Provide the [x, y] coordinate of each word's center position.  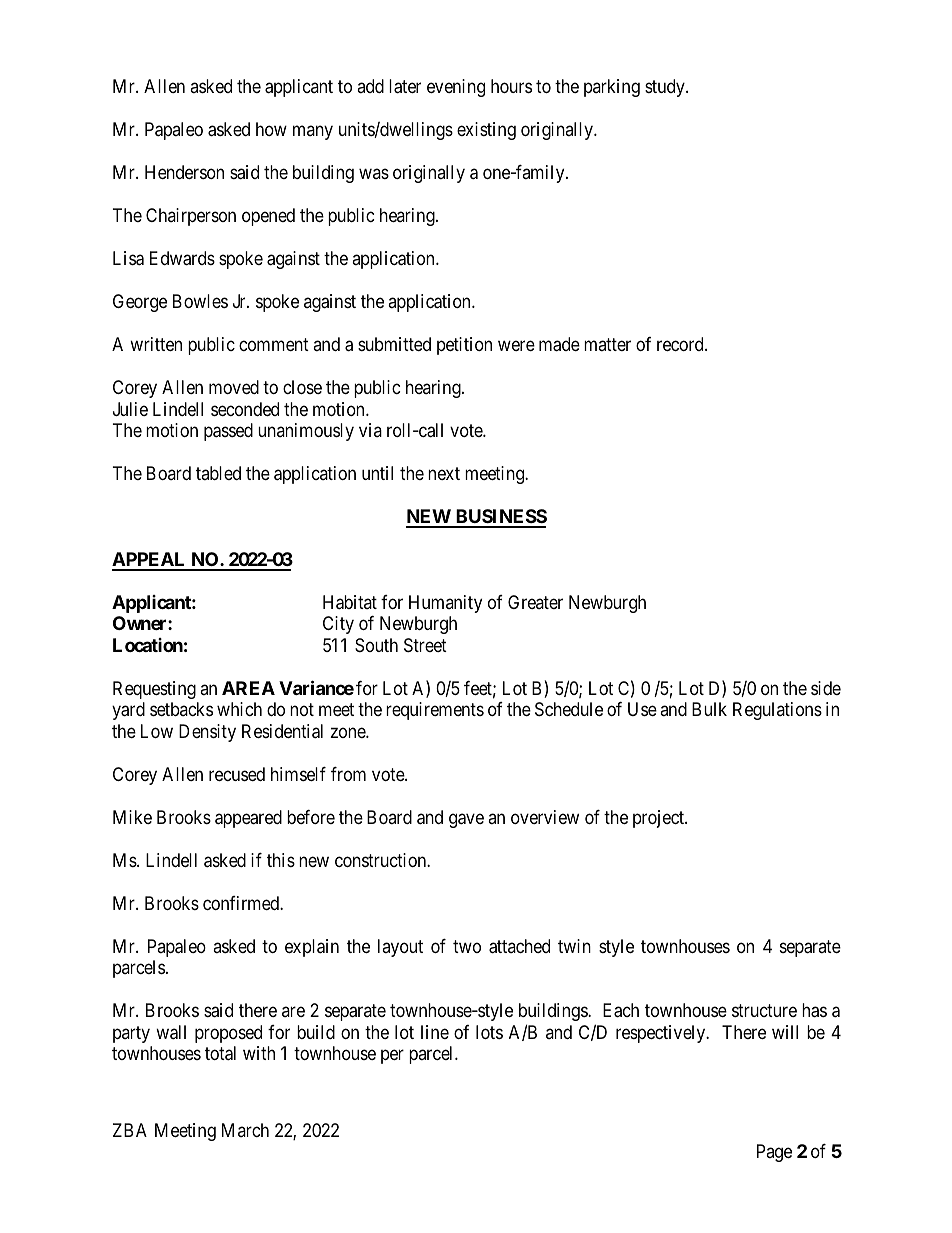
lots [489, 1032]
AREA [248, 688]
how [271, 129]
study [666, 88]
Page [774, 1153]
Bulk [709, 709]
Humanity [445, 604]
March [245, 1130]
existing [486, 131]
